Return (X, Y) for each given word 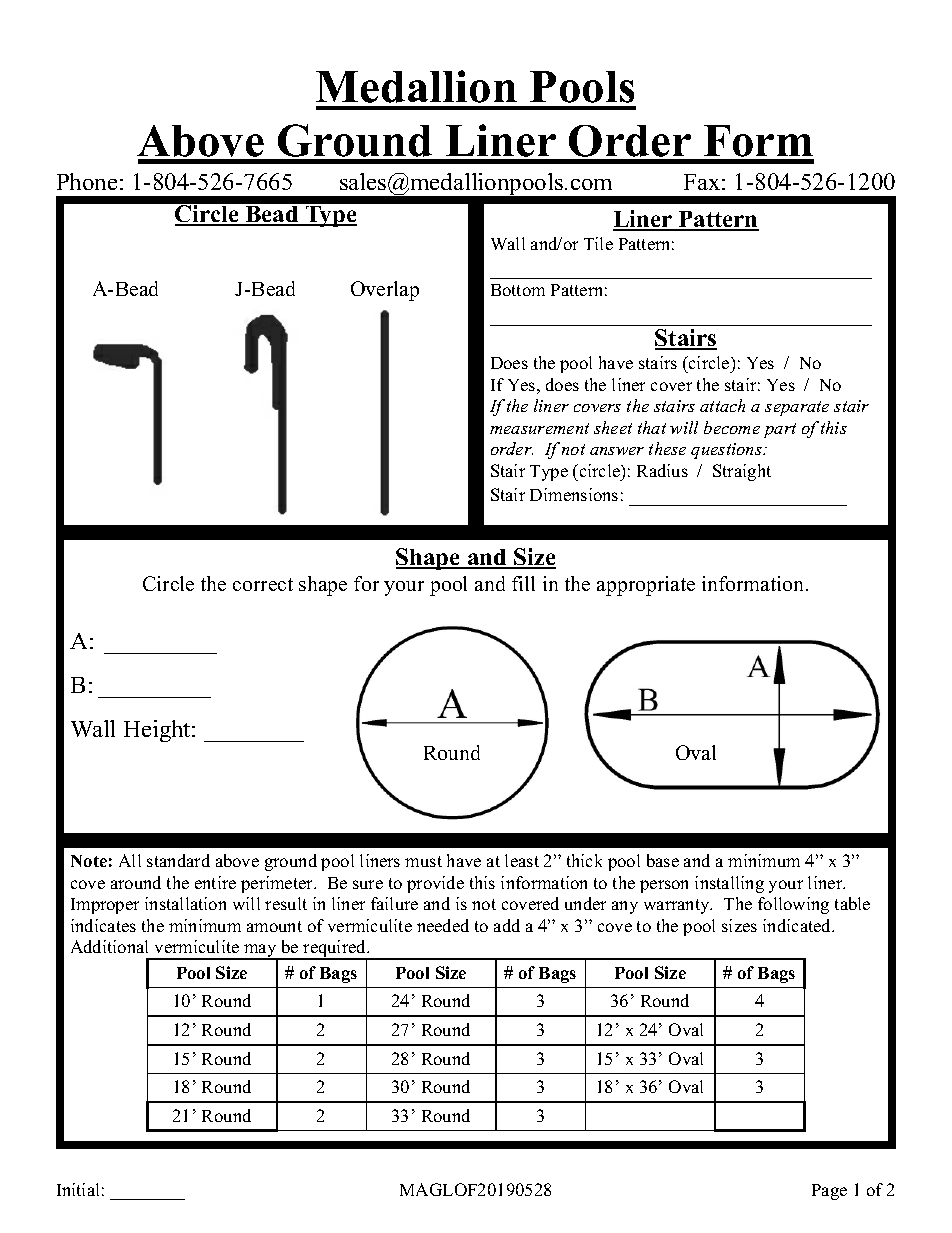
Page (829, 1192)
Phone (87, 181)
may (260, 952)
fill (523, 583)
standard (178, 860)
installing (729, 884)
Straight (742, 472)
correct (263, 584)
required (334, 950)
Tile (598, 243)
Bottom (518, 290)
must (423, 861)
